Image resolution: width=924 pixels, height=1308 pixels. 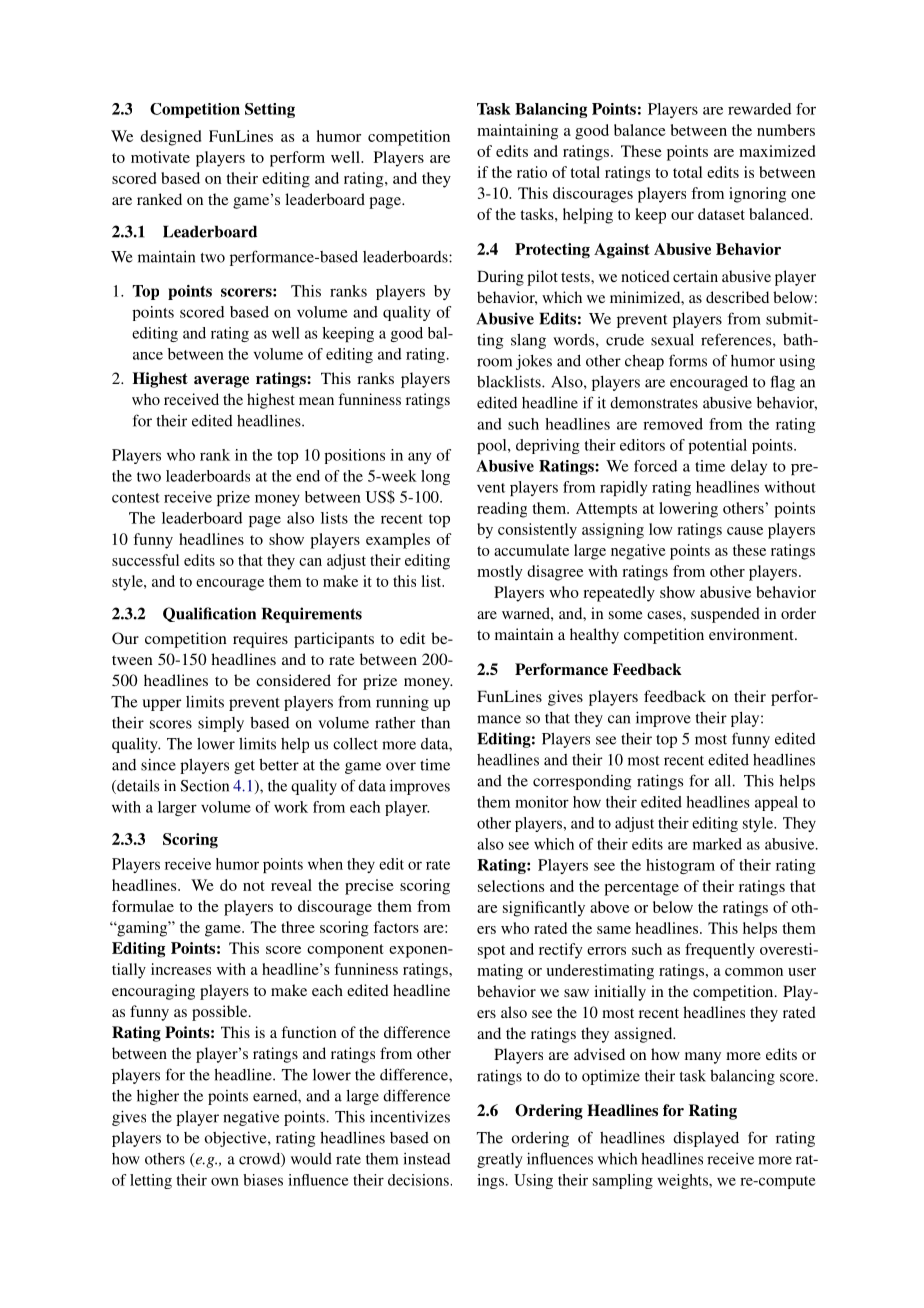 What do you see at coordinates (752, 634) in the screenshot?
I see `environment` at bounding box center [752, 634].
